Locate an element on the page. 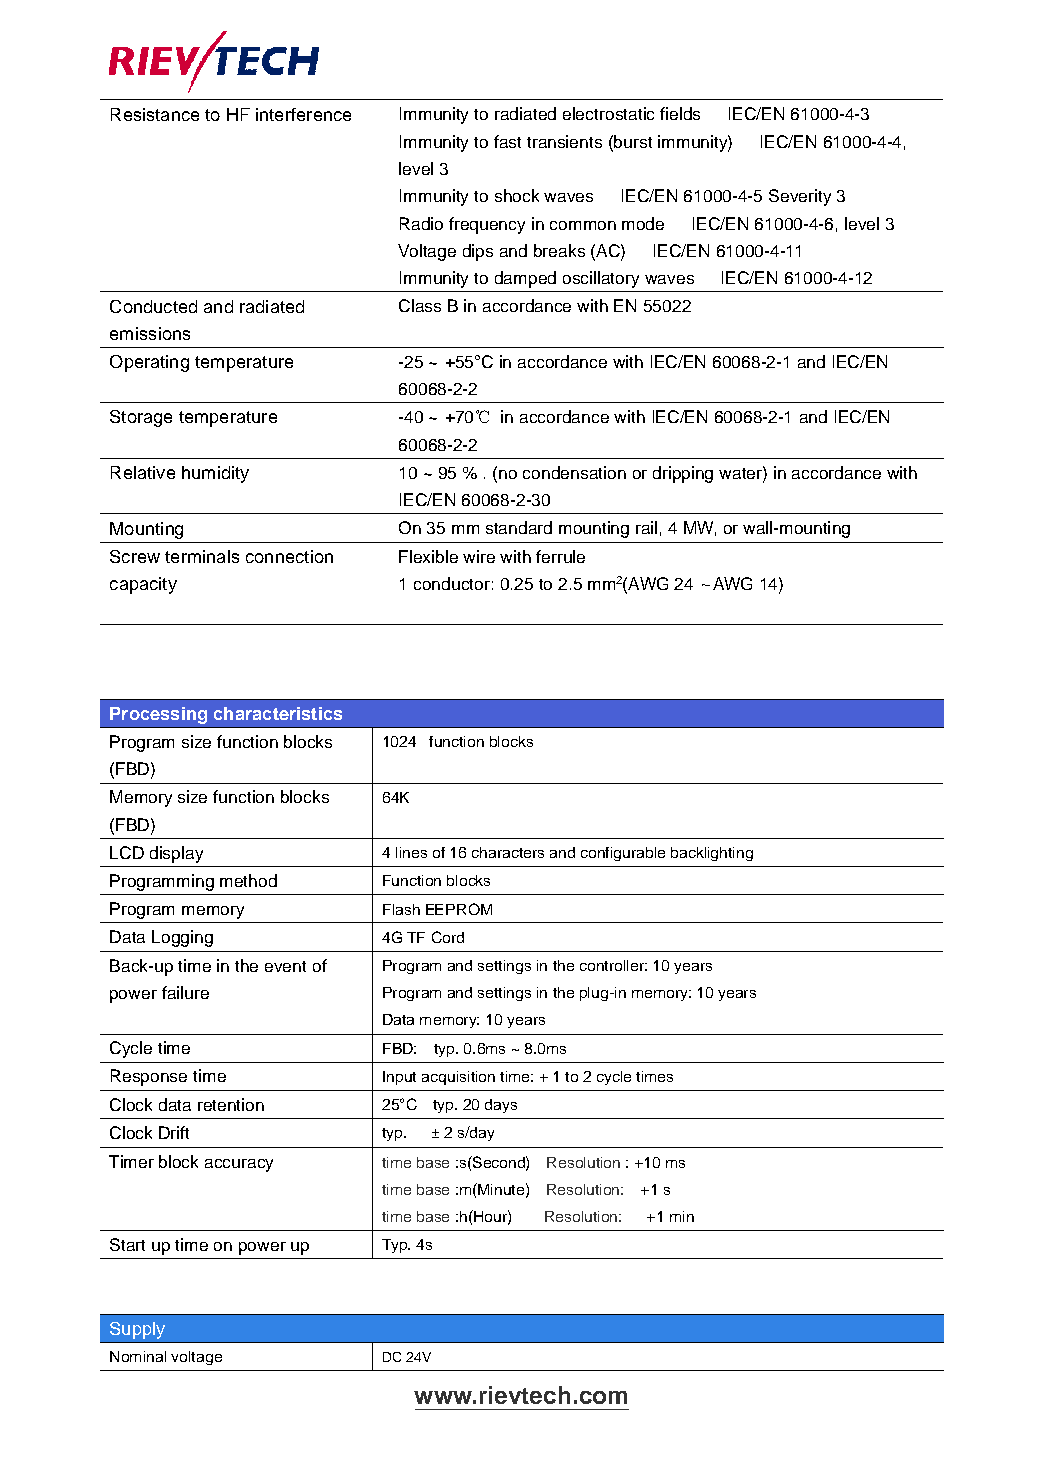 This page has width=1042, height=1474. wire is located at coordinates (479, 556).
